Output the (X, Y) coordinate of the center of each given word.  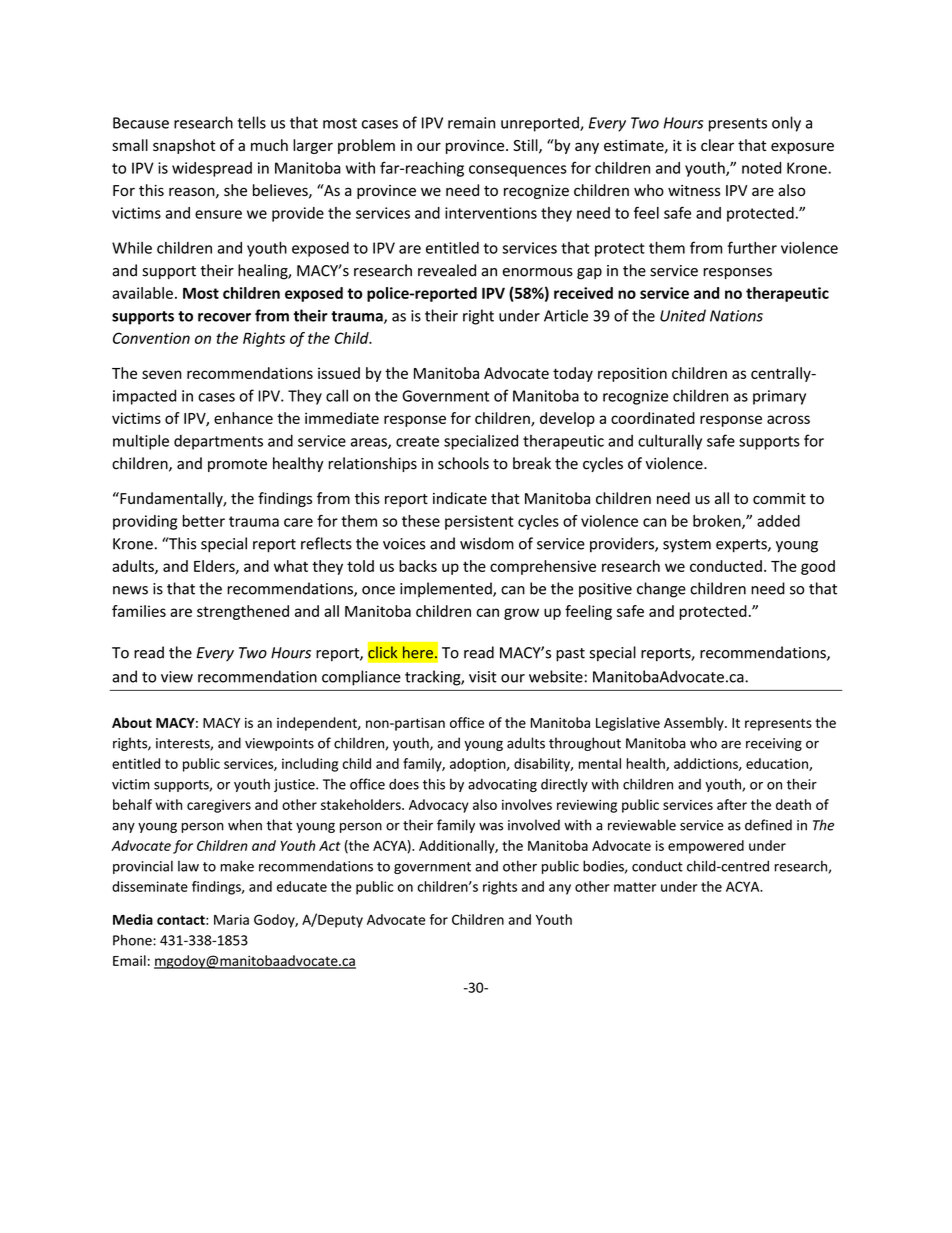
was (491, 826)
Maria (231, 919)
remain (471, 123)
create (417, 441)
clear (717, 145)
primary (779, 397)
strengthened (243, 612)
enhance (243, 418)
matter (635, 887)
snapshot (184, 146)
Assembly (695, 724)
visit (483, 677)
